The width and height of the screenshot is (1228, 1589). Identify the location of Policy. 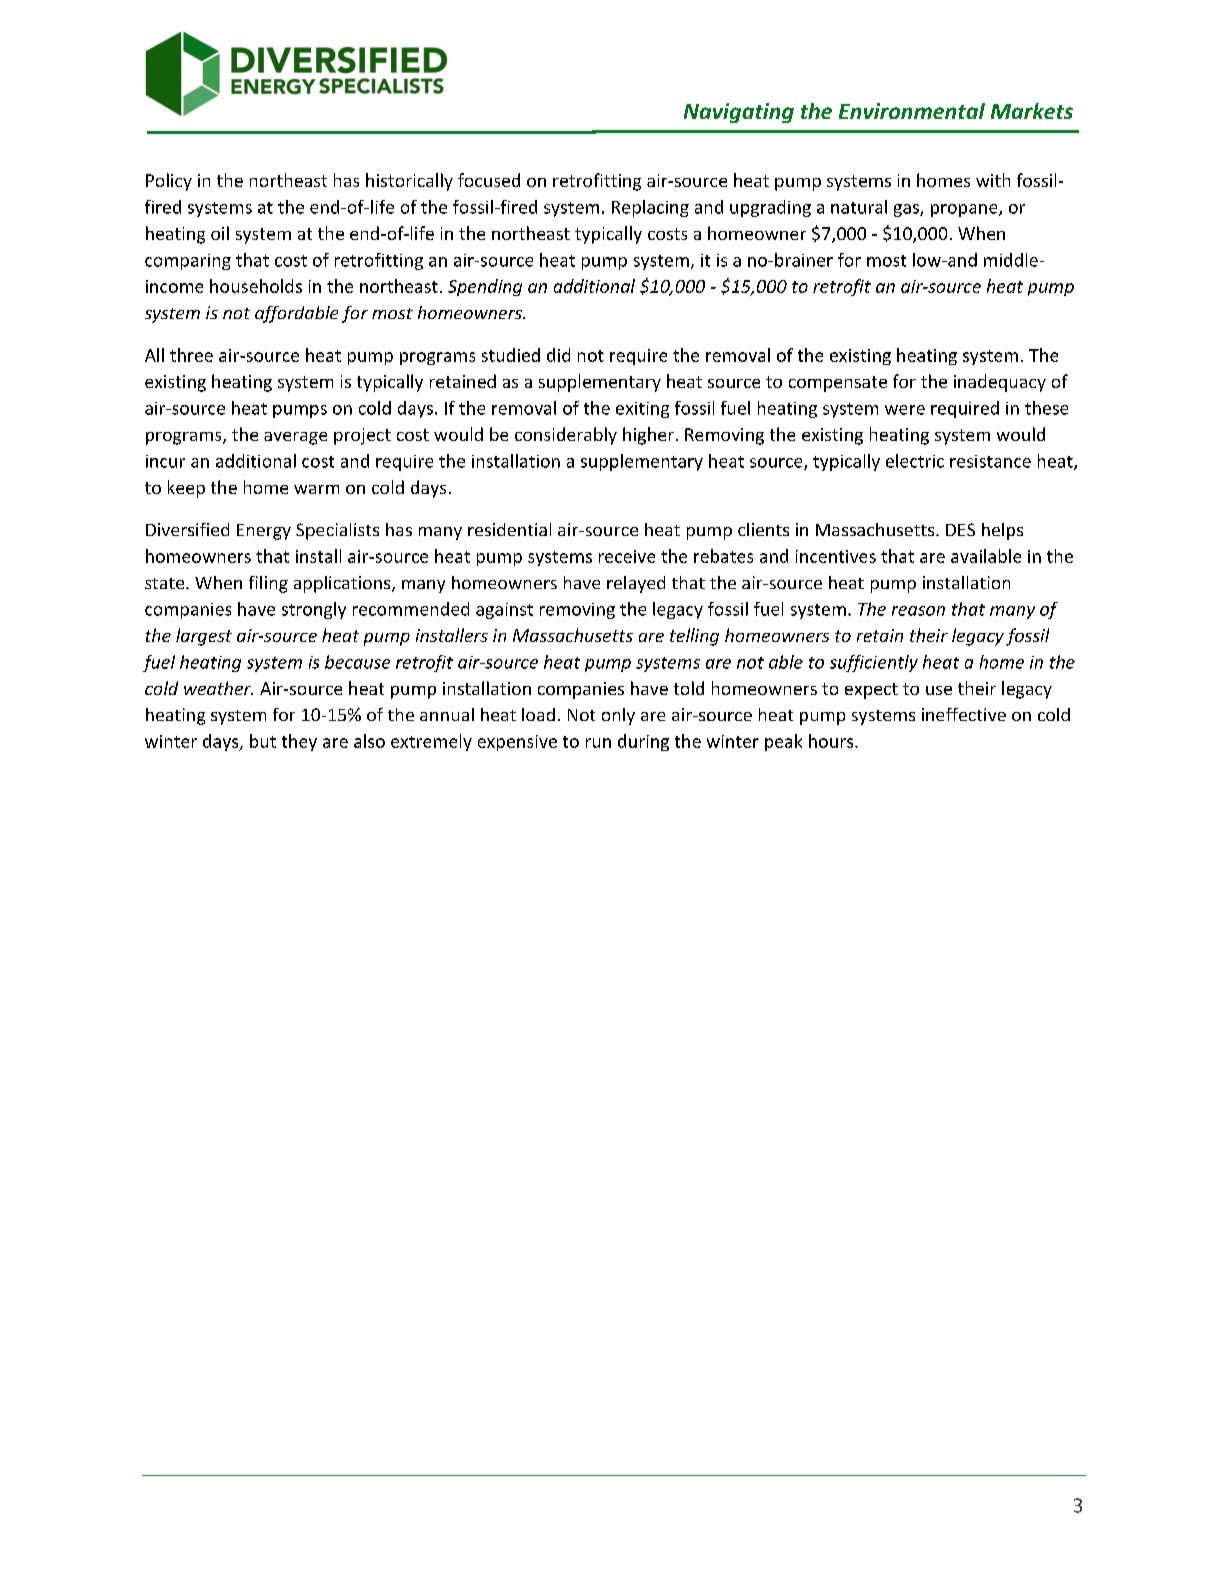
(169, 182).
